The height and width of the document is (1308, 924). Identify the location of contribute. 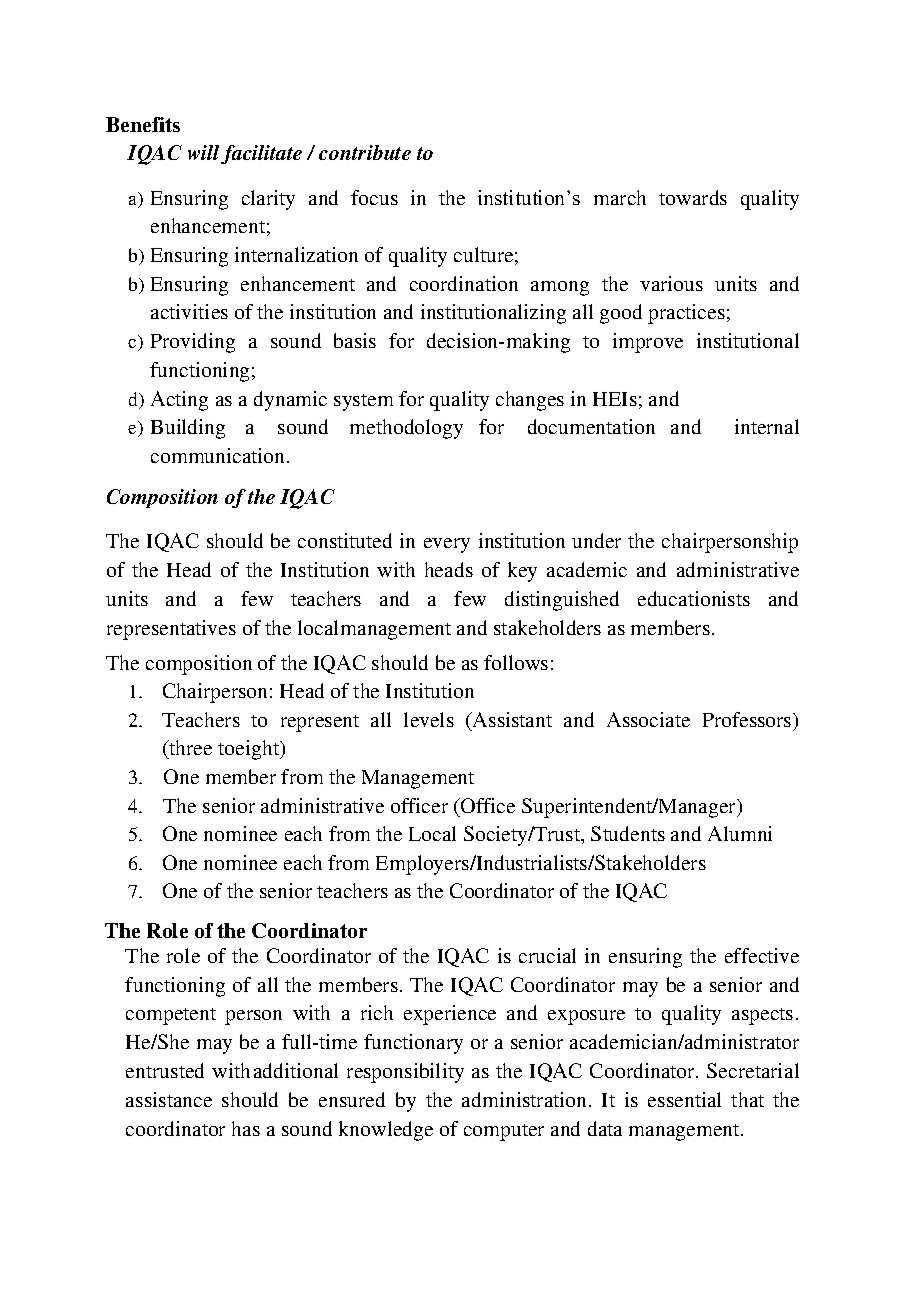
(365, 152).
